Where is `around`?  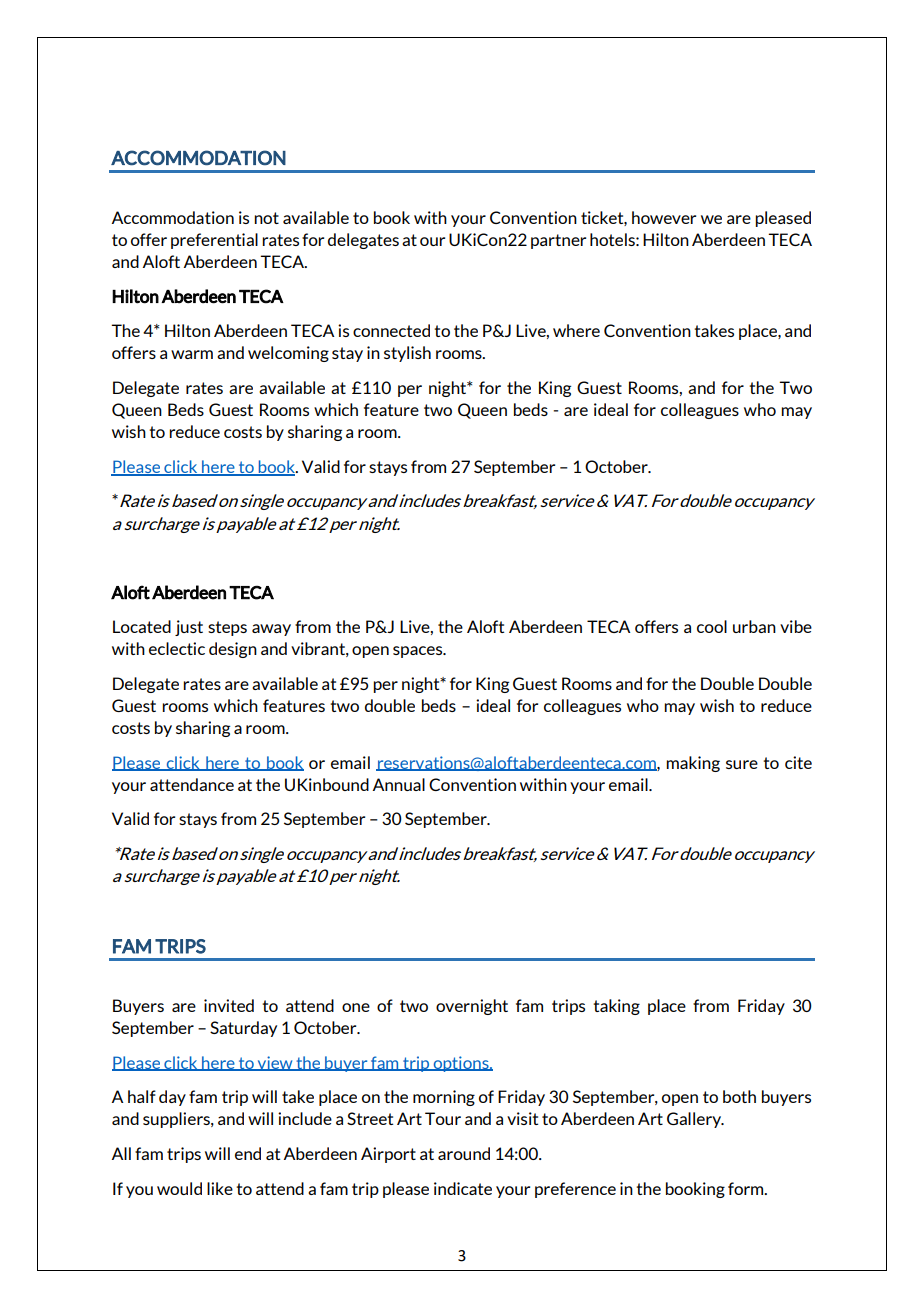
around is located at coordinates (464, 1153).
